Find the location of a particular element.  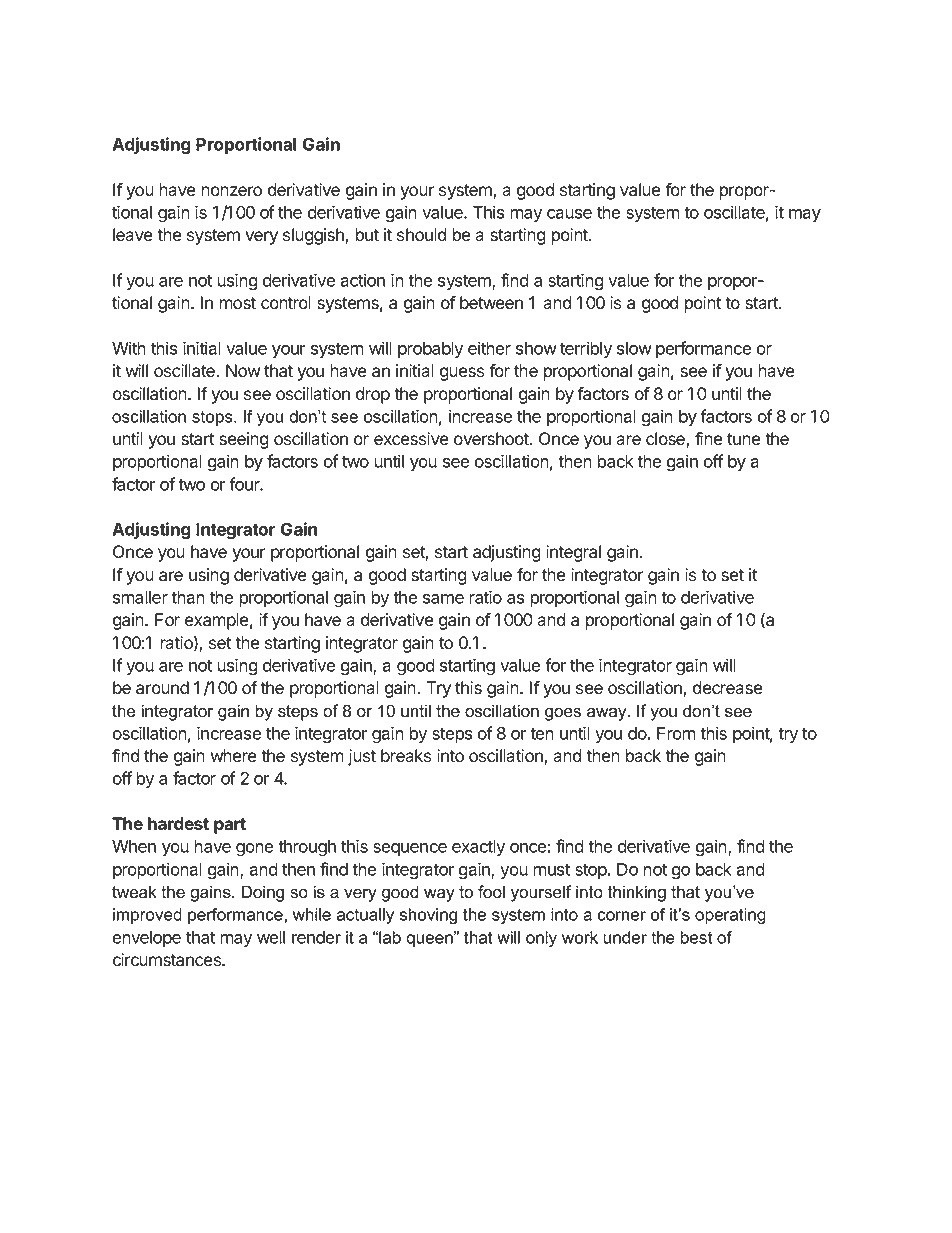

From is located at coordinates (676, 733).
